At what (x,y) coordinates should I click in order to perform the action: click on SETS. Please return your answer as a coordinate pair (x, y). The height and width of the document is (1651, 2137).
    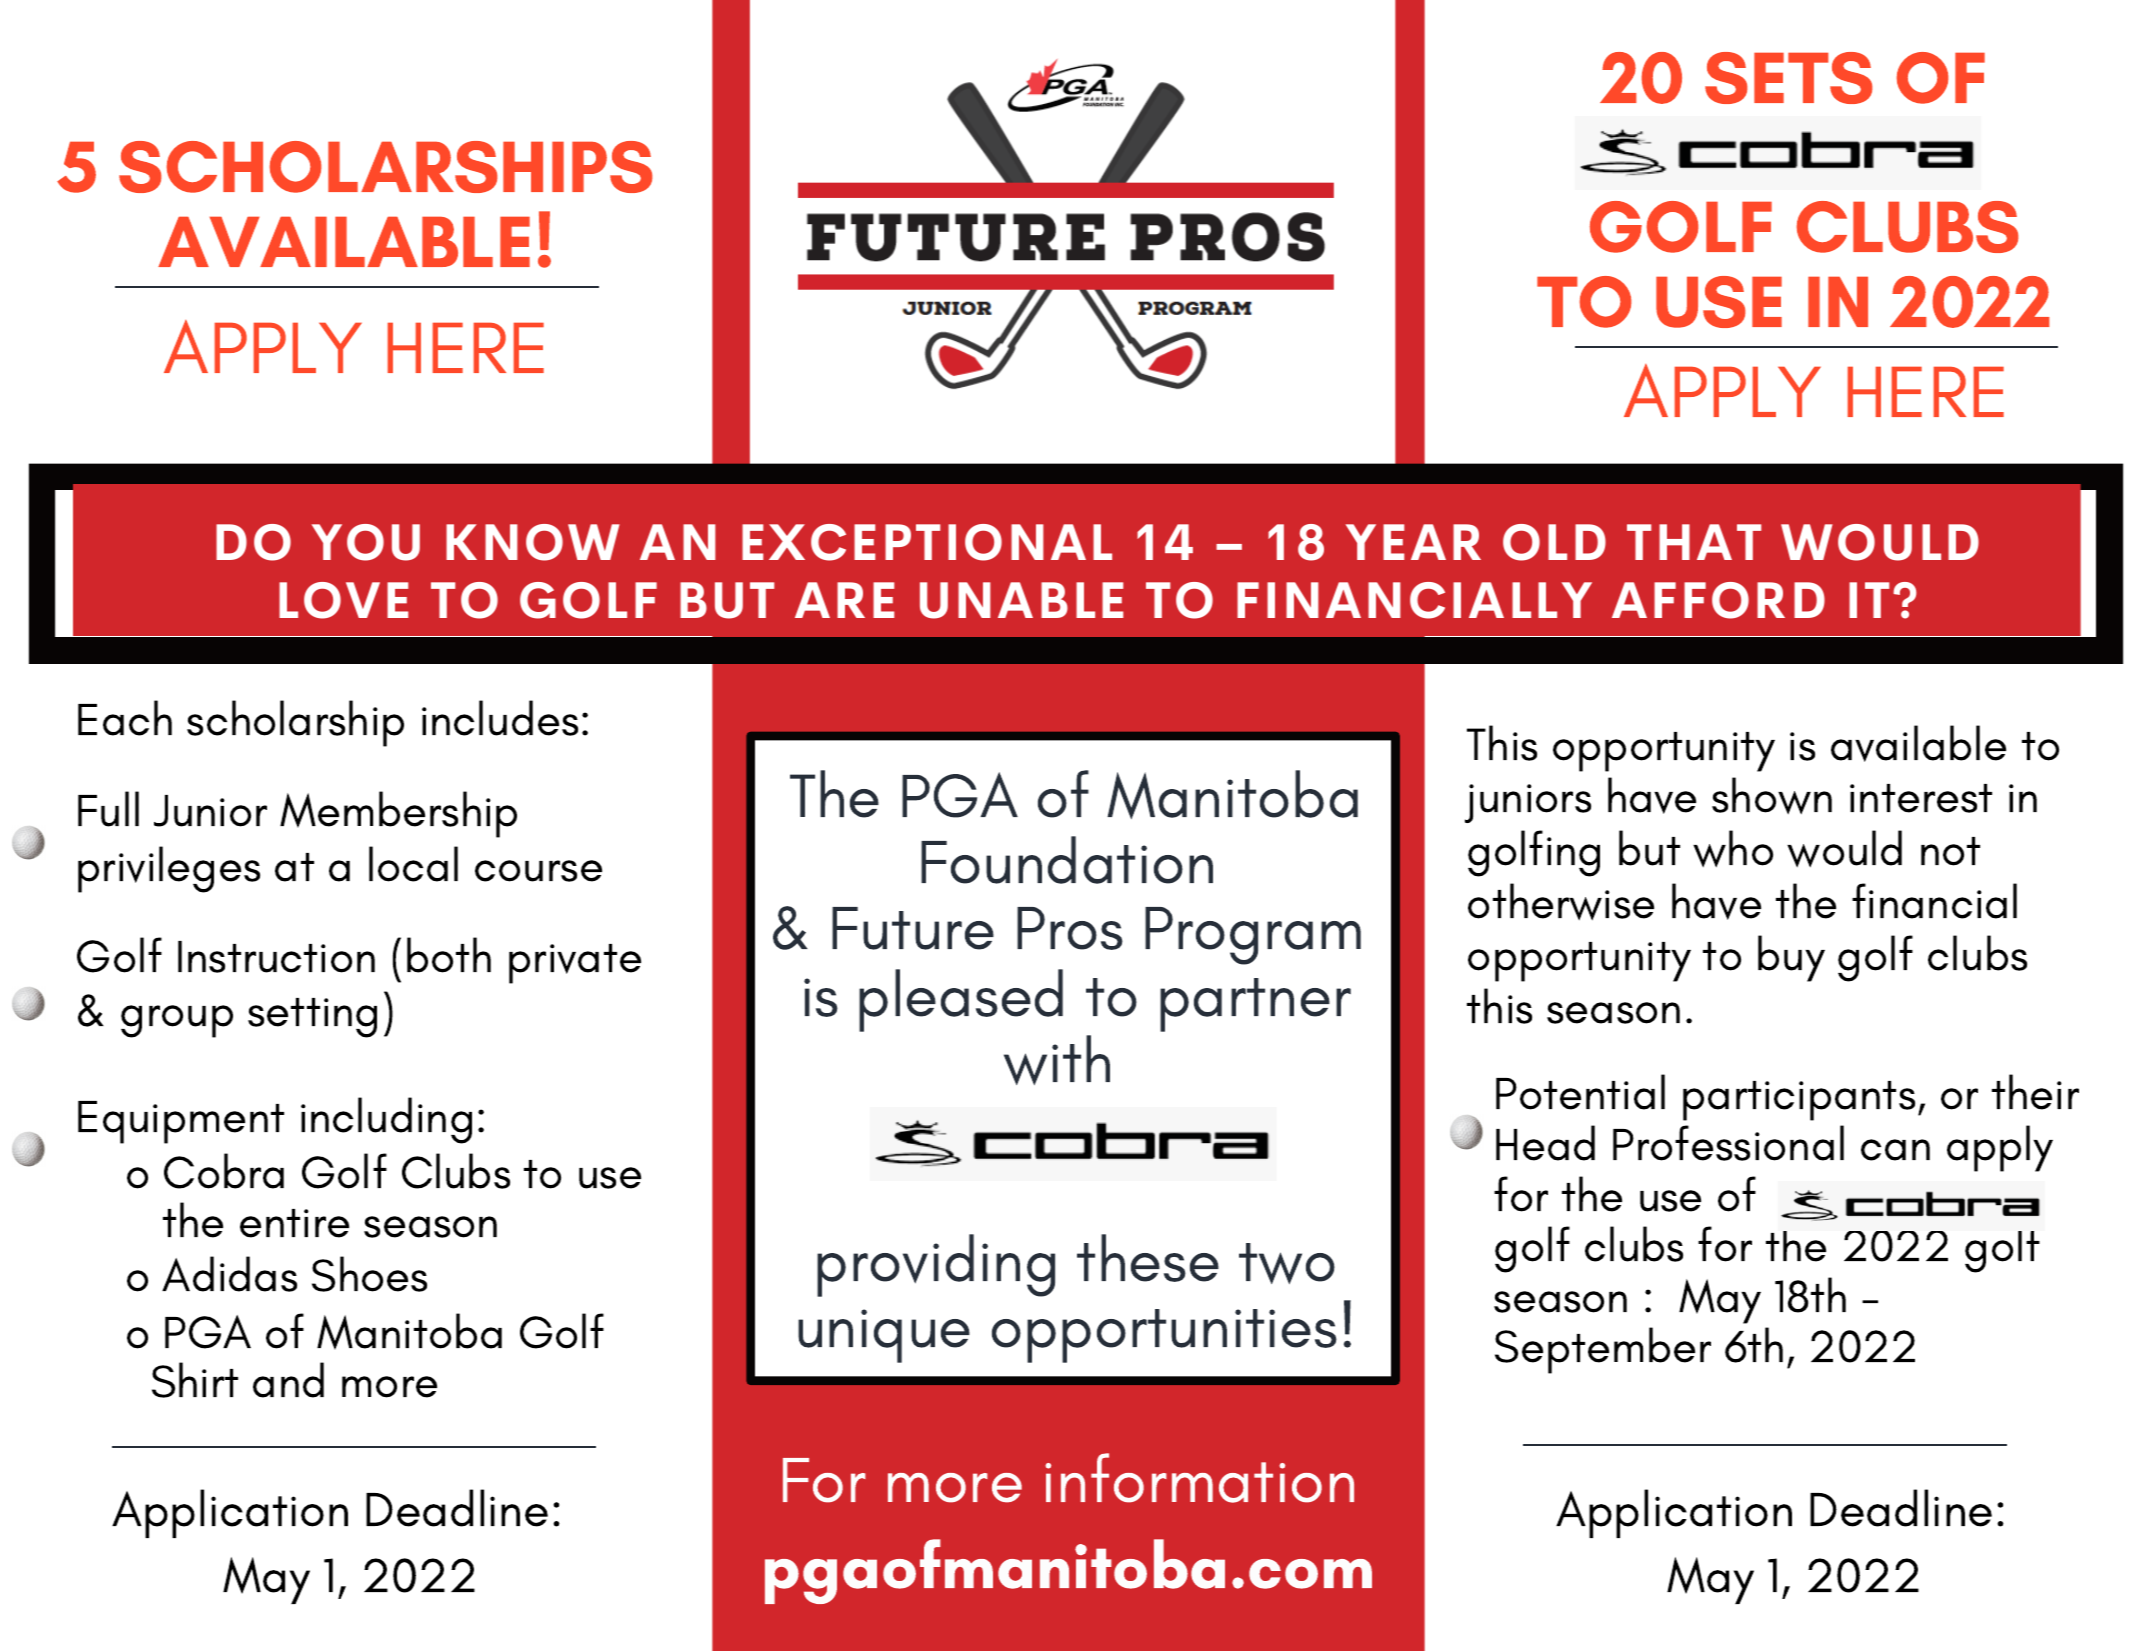
    Looking at the image, I should click on (1788, 78).
